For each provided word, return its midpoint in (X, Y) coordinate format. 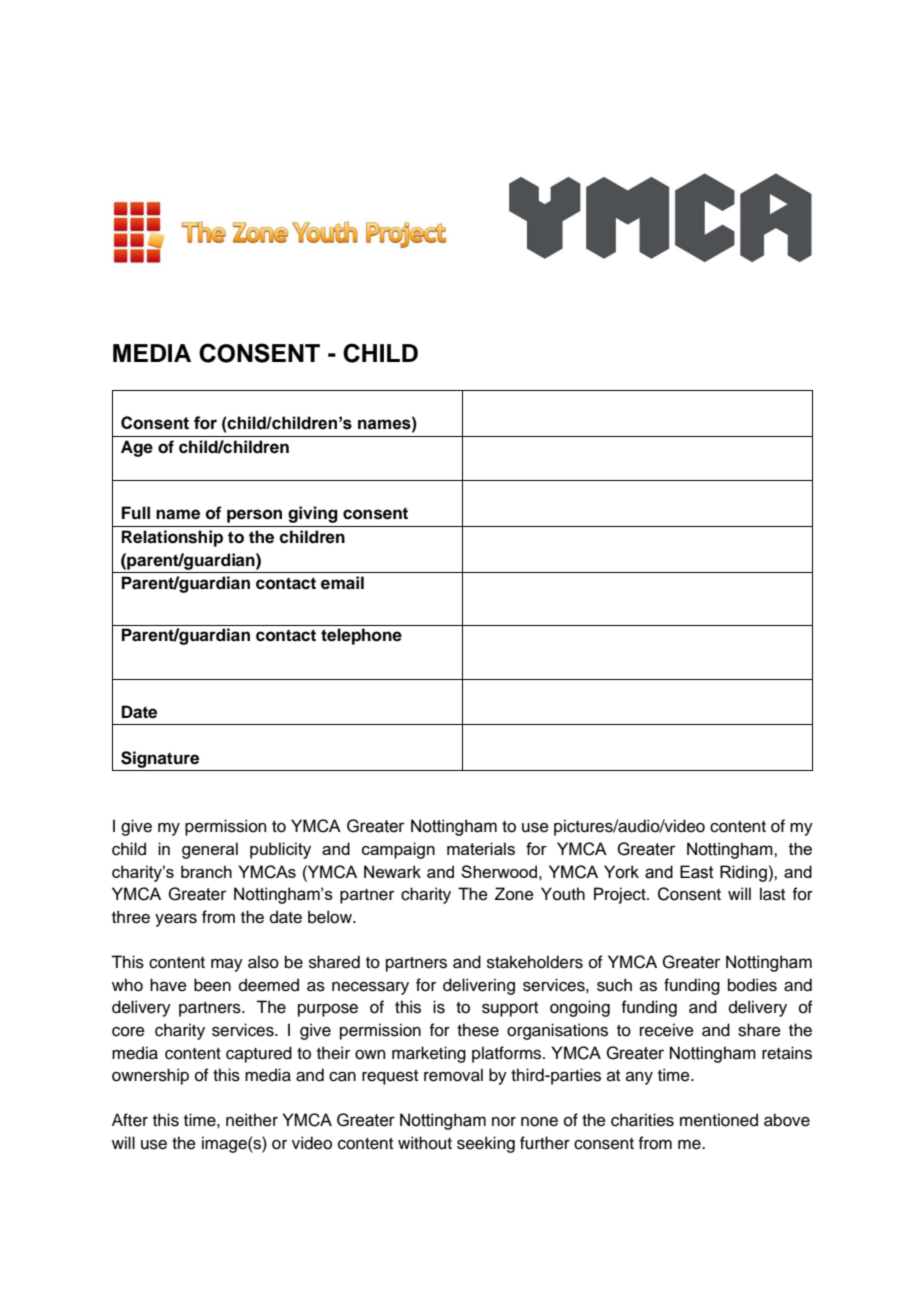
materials (481, 848)
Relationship (172, 538)
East (697, 872)
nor (504, 1122)
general (210, 850)
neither (252, 1120)
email (342, 583)
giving (313, 514)
